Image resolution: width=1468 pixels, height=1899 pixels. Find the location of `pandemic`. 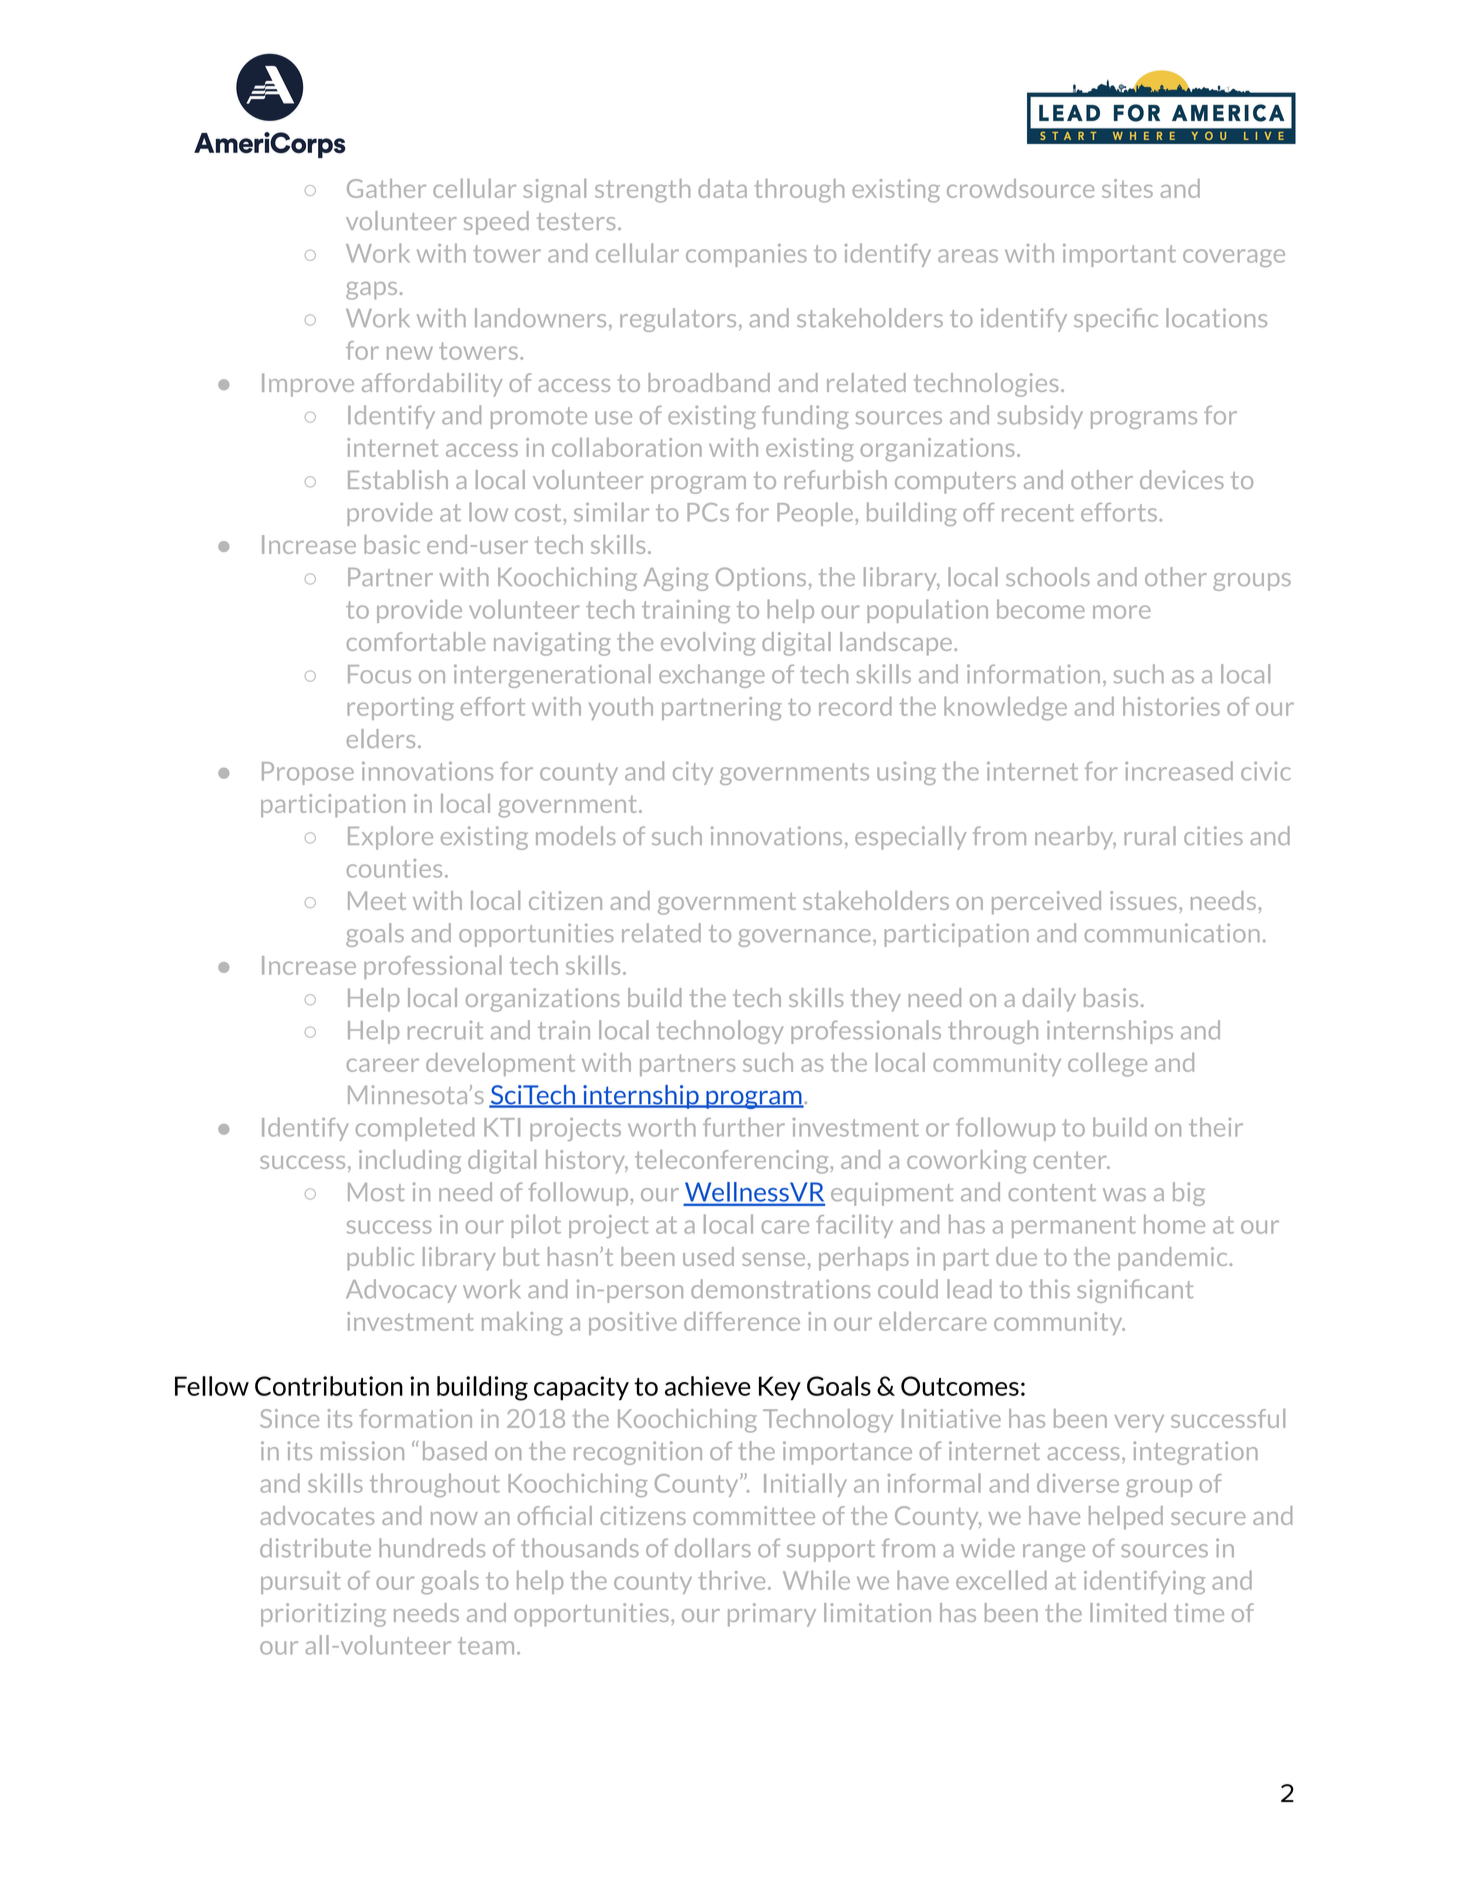

pandemic is located at coordinates (1174, 1259).
